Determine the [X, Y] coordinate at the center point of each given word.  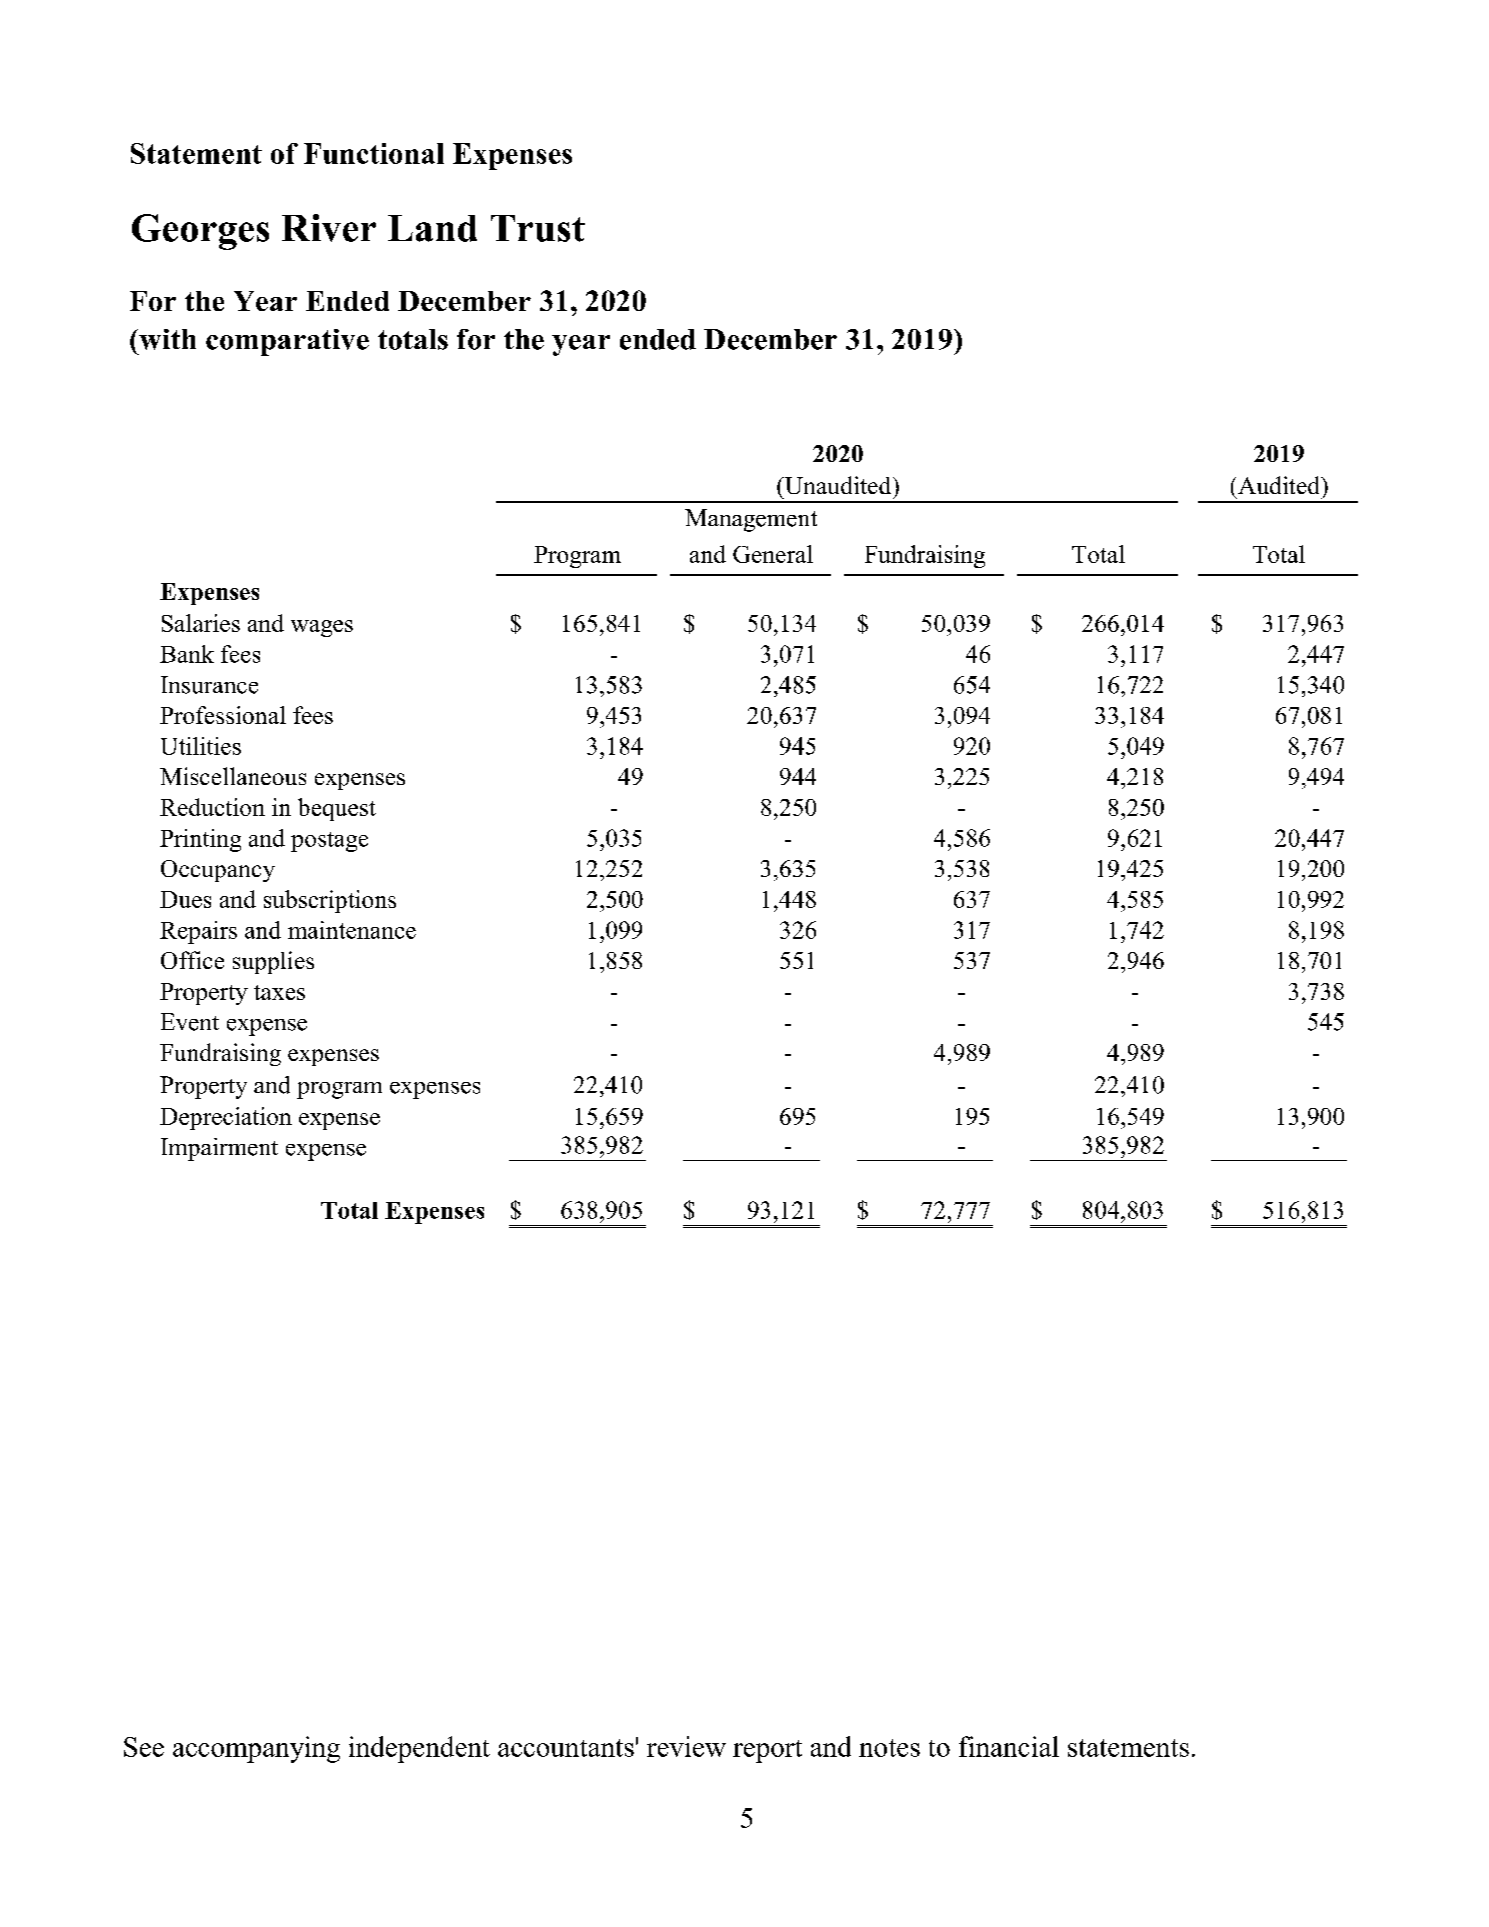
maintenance [352, 930]
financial [1009, 1746]
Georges [200, 232]
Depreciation [226, 1118]
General [773, 554]
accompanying [256, 1749]
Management [751, 520]
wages [322, 628]
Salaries [201, 623]
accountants [566, 1748]
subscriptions [330, 901]
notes [889, 1748]
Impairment [219, 1149]
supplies [273, 962]
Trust [538, 228]
